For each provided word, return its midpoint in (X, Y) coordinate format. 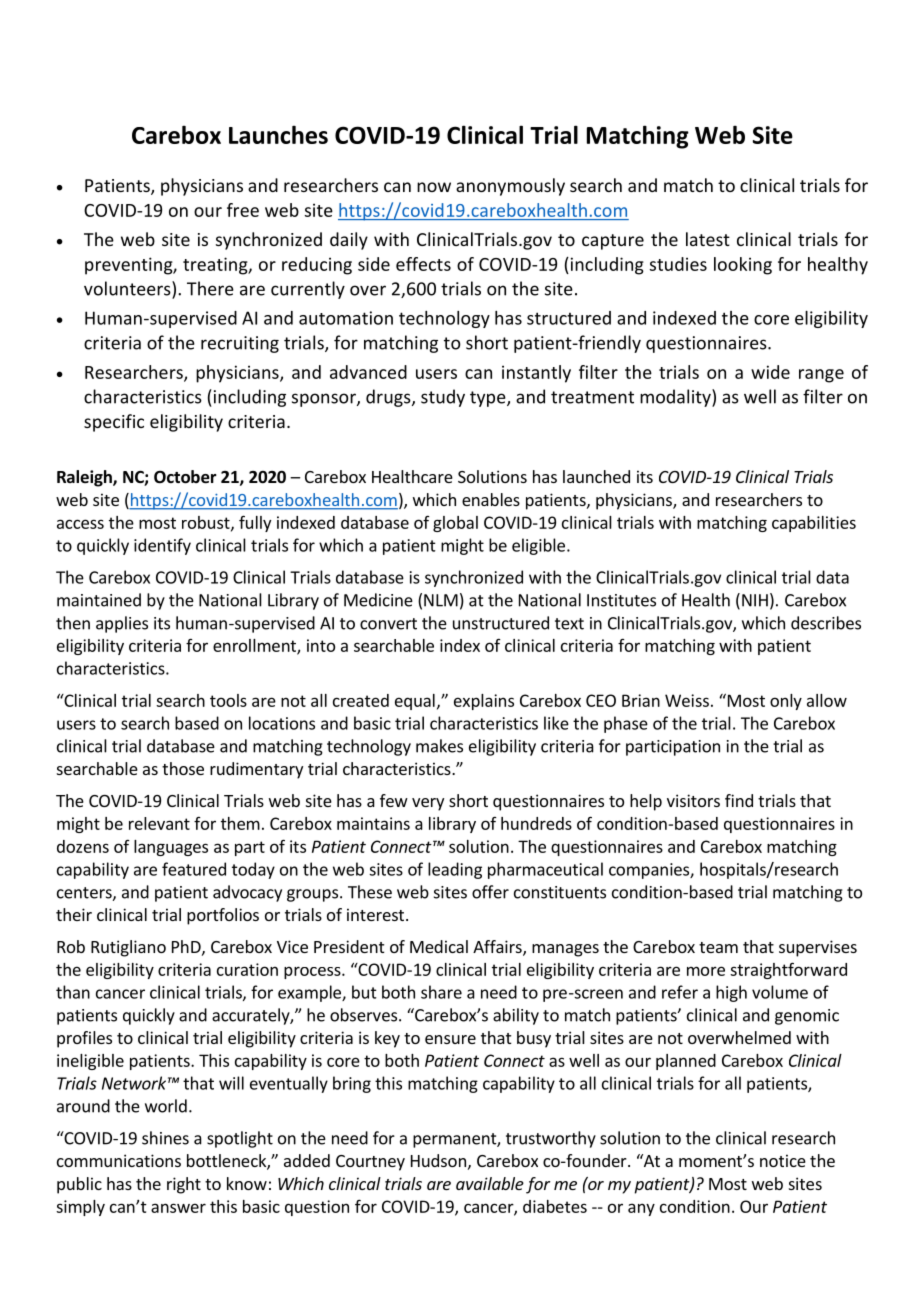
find (739, 800)
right (184, 1185)
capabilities (814, 524)
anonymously (510, 187)
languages (171, 848)
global (455, 524)
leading (455, 870)
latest (708, 239)
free (243, 210)
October (185, 477)
